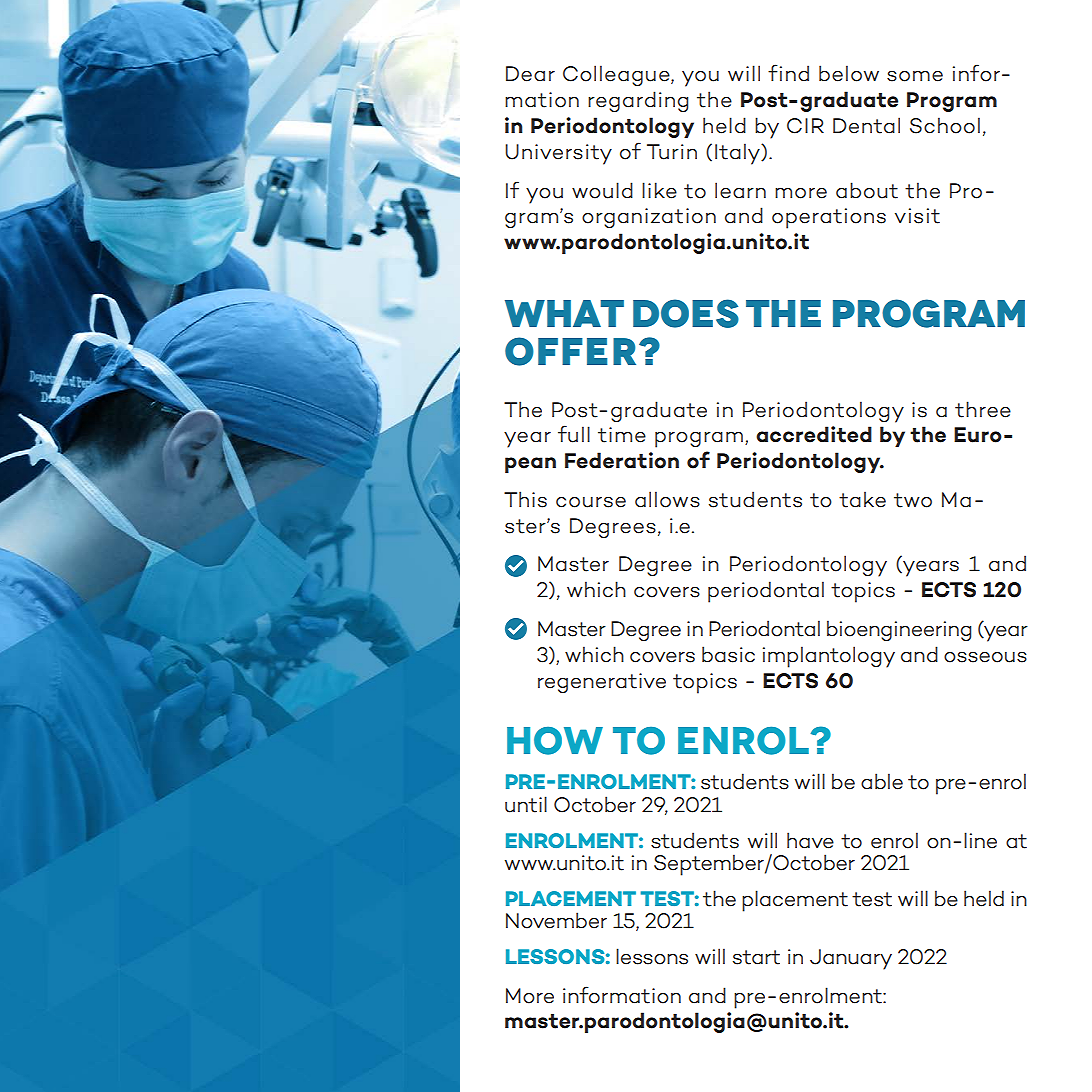 Image resolution: width=1092 pixels, height=1092 pixels. I want to click on three, so click(983, 409).
